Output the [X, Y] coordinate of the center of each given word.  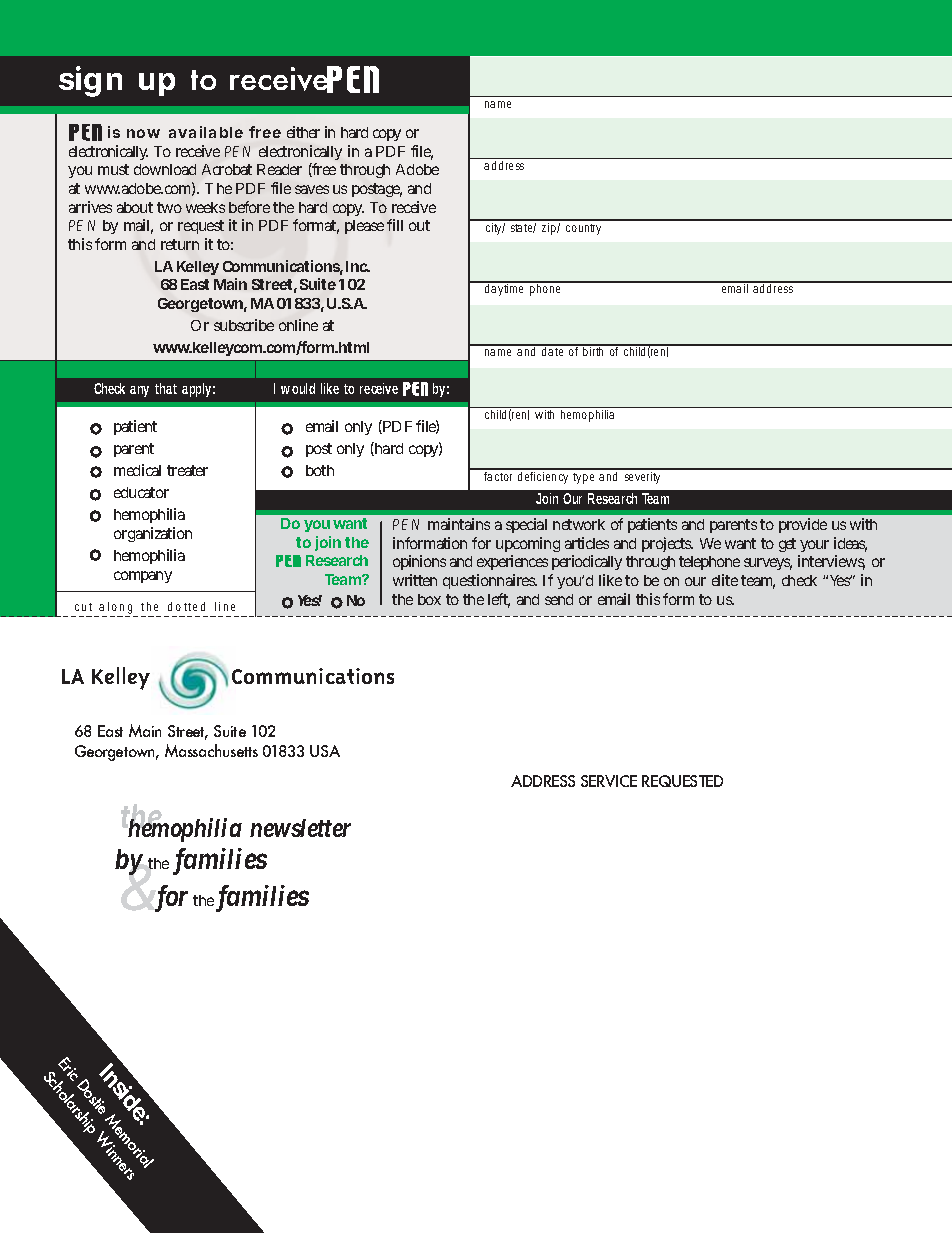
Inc [358, 266]
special [526, 525]
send [559, 599]
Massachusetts [211, 750]
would [298, 388]
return [180, 244]
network [579, 524]
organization [153, 534]
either [303, 132]
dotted [186, 606]
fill [395, 225]
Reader [279, 169]
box [429, 599]
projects [667, 544]
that [166, 388]
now [143, 133]
